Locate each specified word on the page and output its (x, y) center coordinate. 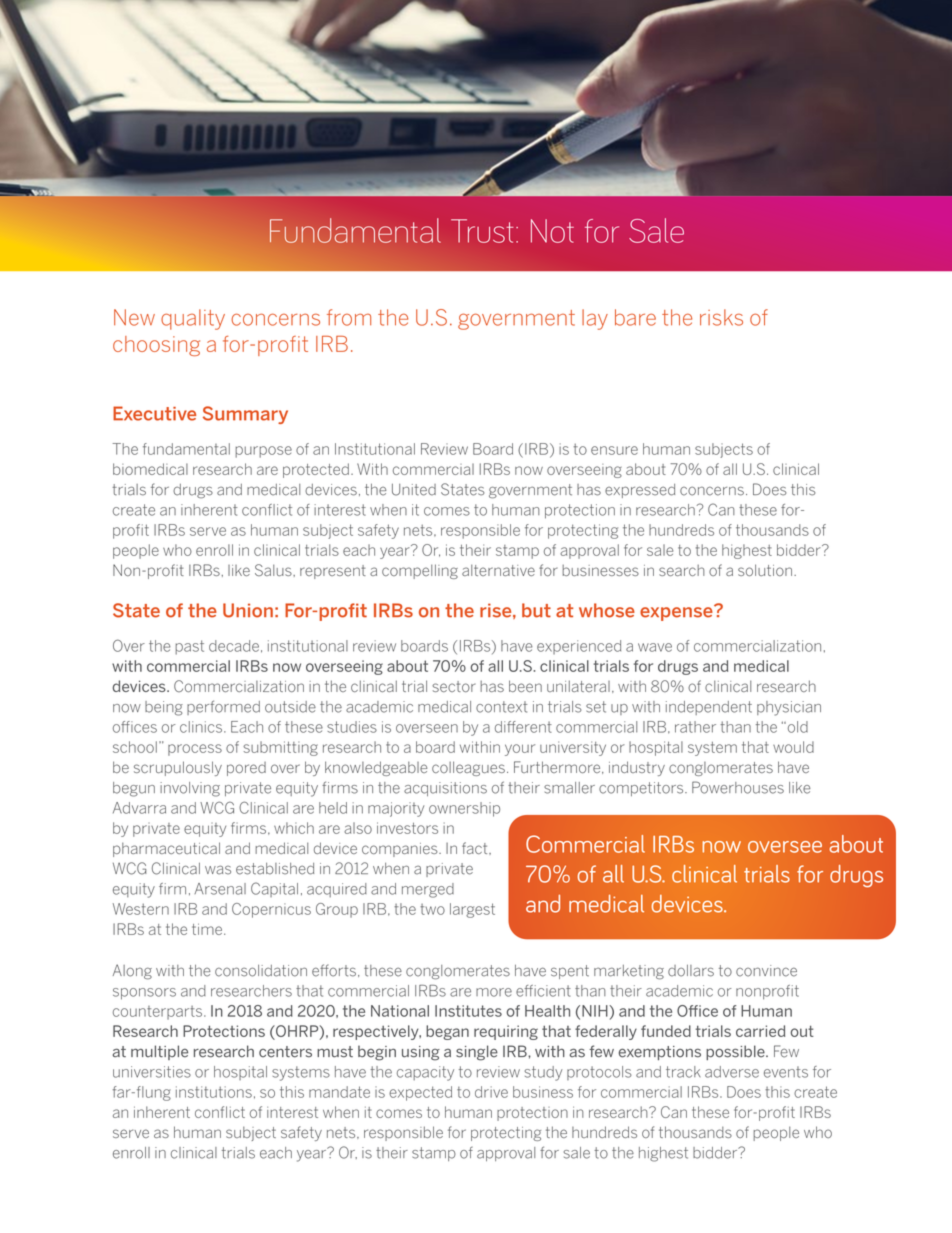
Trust (482, 231)
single (477, 1053)
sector (453, 686)
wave (655, 647)
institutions (214, 1092)
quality (193, 319)
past (189, 647)
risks (721, 317)
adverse (732, 1072)
